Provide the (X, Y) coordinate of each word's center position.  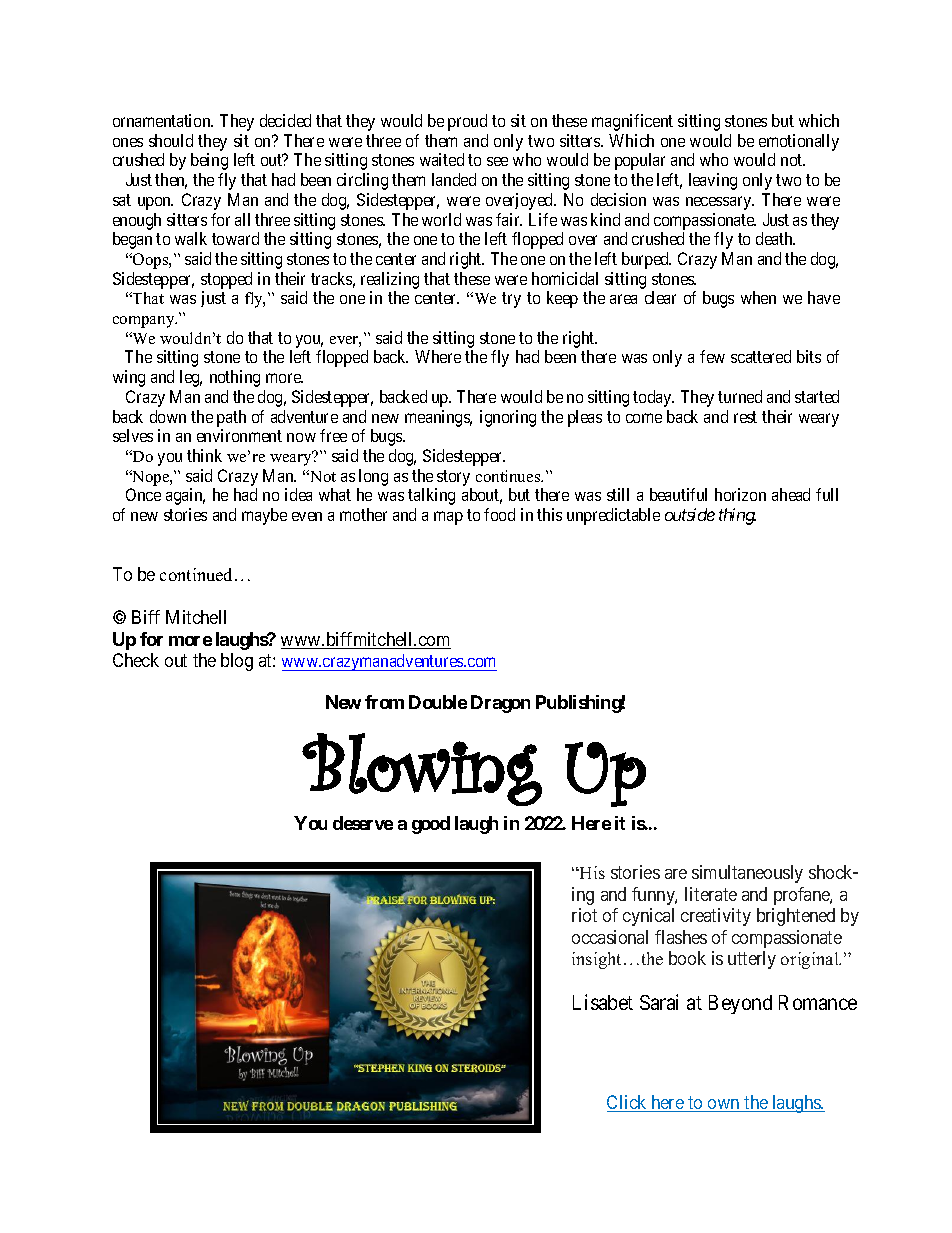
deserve (363, 823)
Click (628, 1103)
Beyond (740, 1004)
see (497, 161)
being (209, 161)
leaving (713, 181)
